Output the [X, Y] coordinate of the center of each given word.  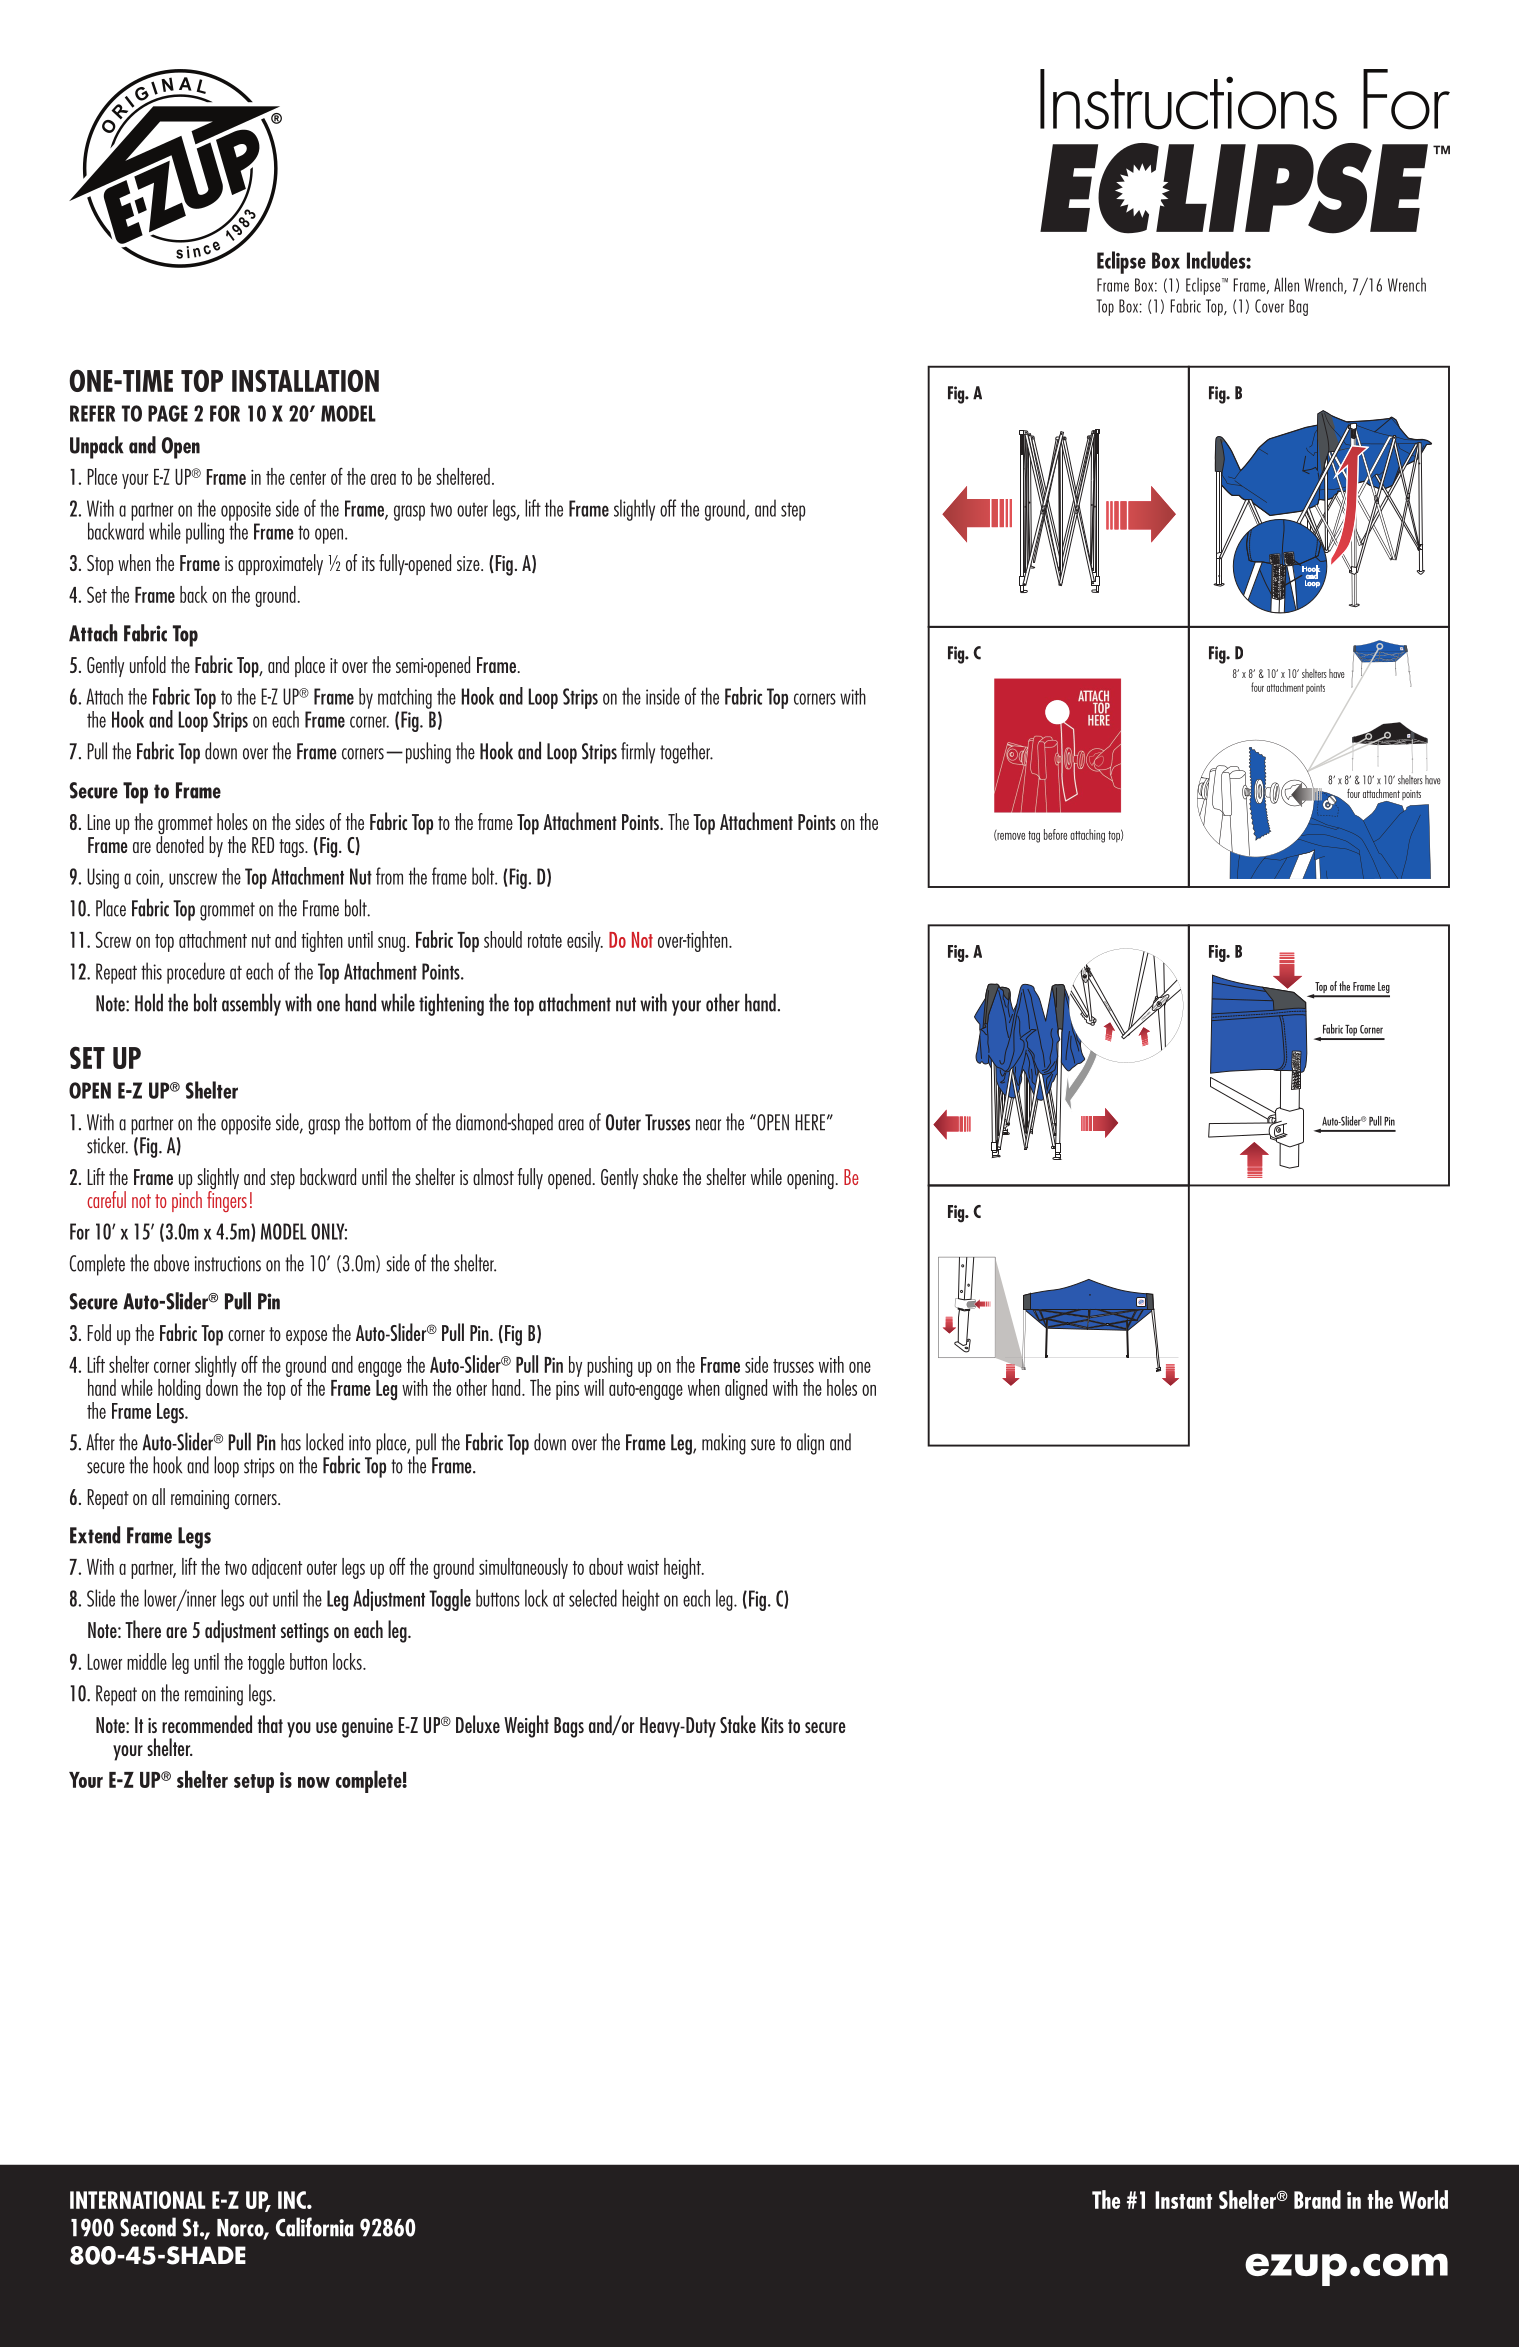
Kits [773, 1725]
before [1055, 834]
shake [660, 1176]
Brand [1317, 2199]
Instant [1183, 2200]
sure [763, 1445]
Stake [738, 1724]
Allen [1286, 284]
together [686, 753]
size [469, 563]
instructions [227, 1264]
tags [292, 848]
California [314, 2227]
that [270, 1724]
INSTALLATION [305, 380]
